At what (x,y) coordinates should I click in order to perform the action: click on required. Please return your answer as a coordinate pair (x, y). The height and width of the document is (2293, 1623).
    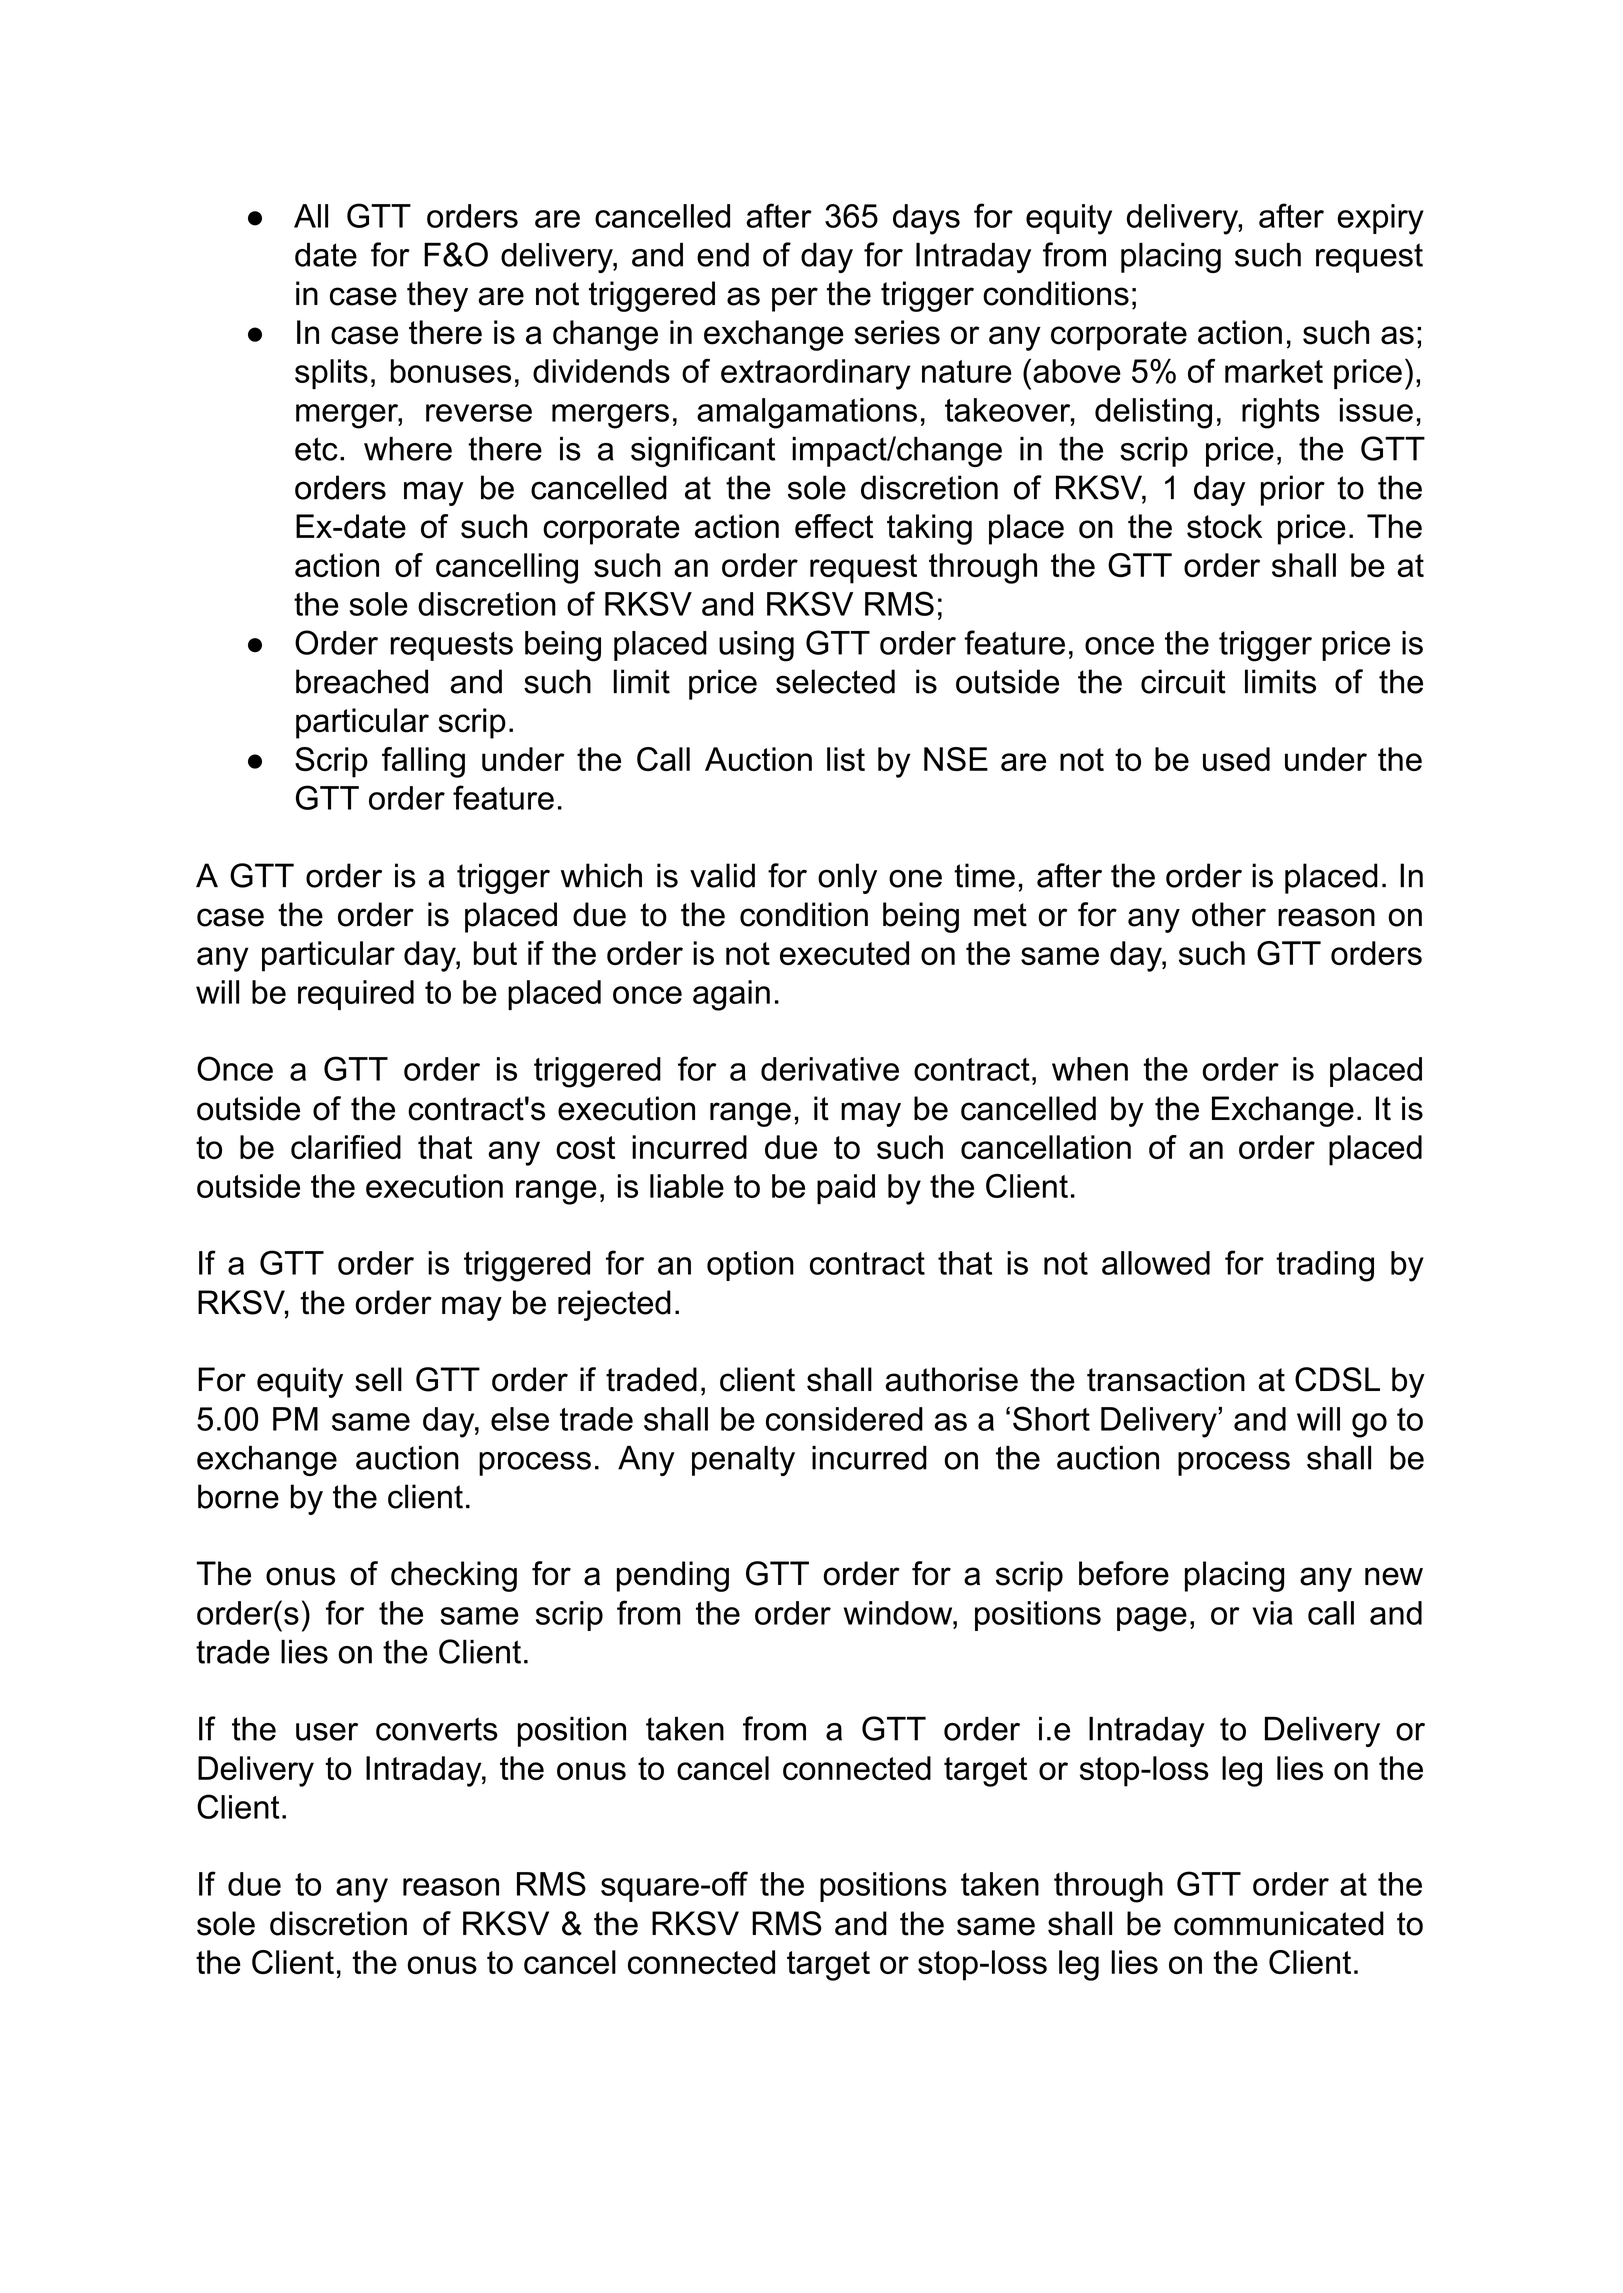
    Looking at the image, I should click on (356, 995).
